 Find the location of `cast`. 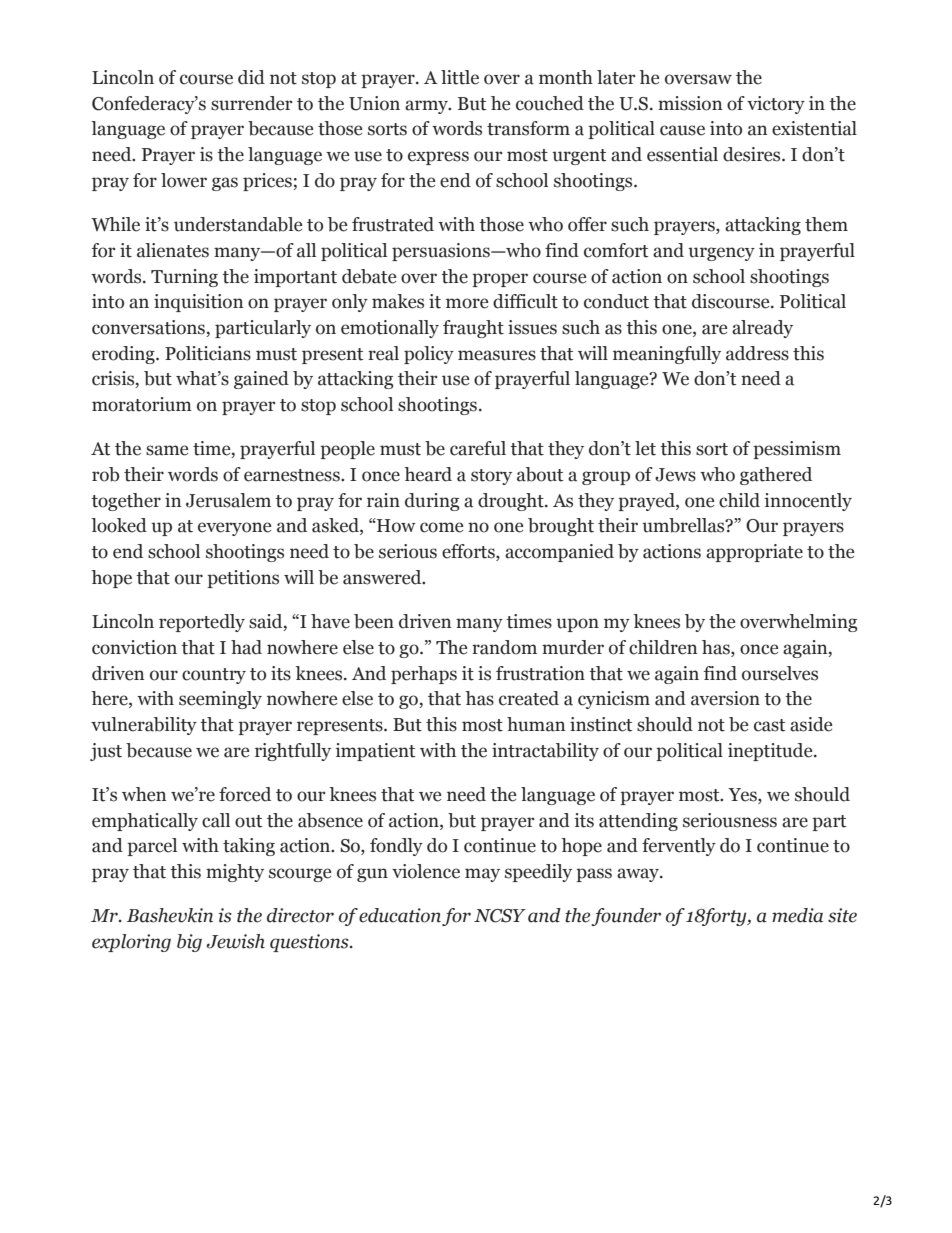

cast is located at coordinates (769, 725).
